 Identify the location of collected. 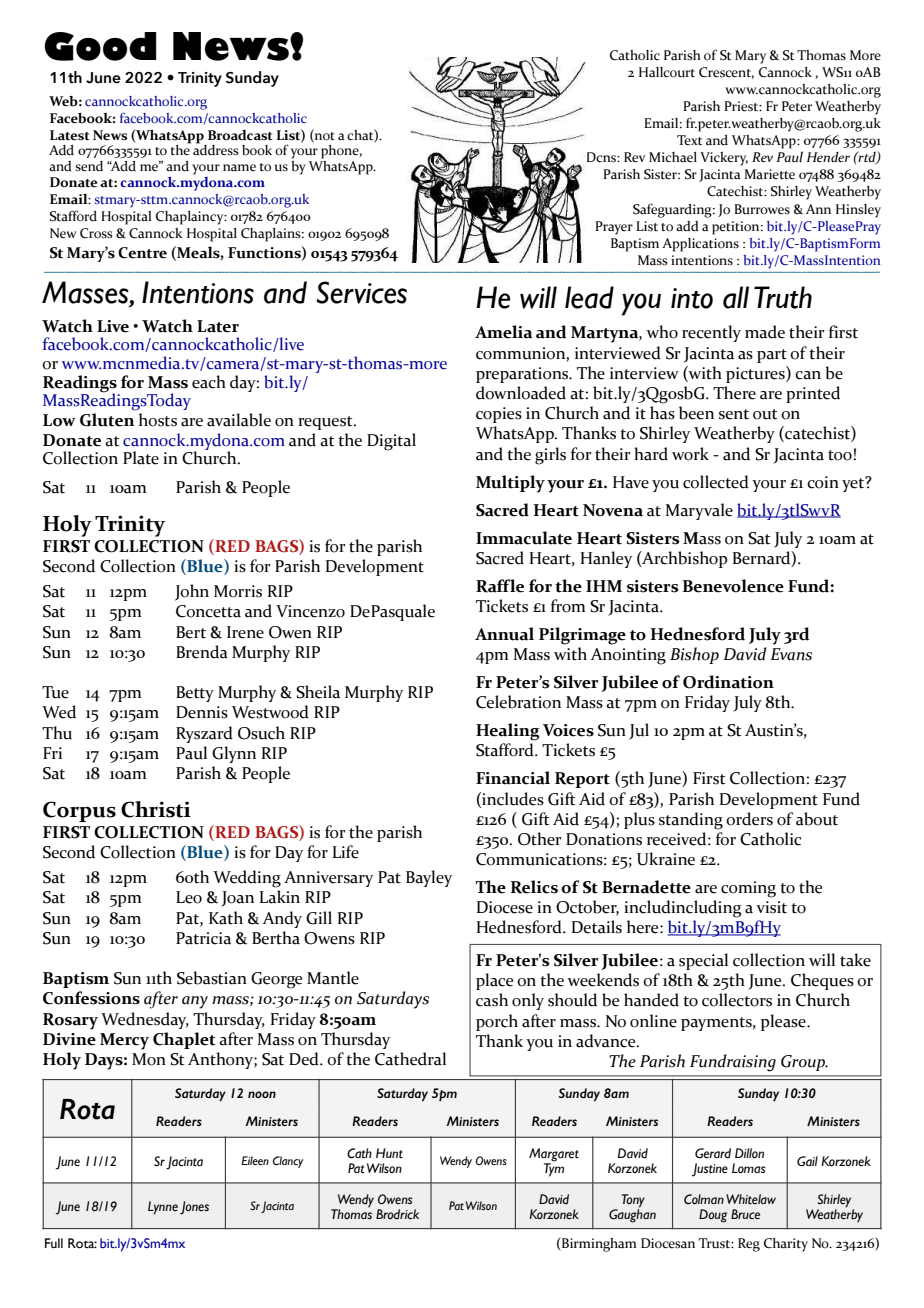
(716, 482).
